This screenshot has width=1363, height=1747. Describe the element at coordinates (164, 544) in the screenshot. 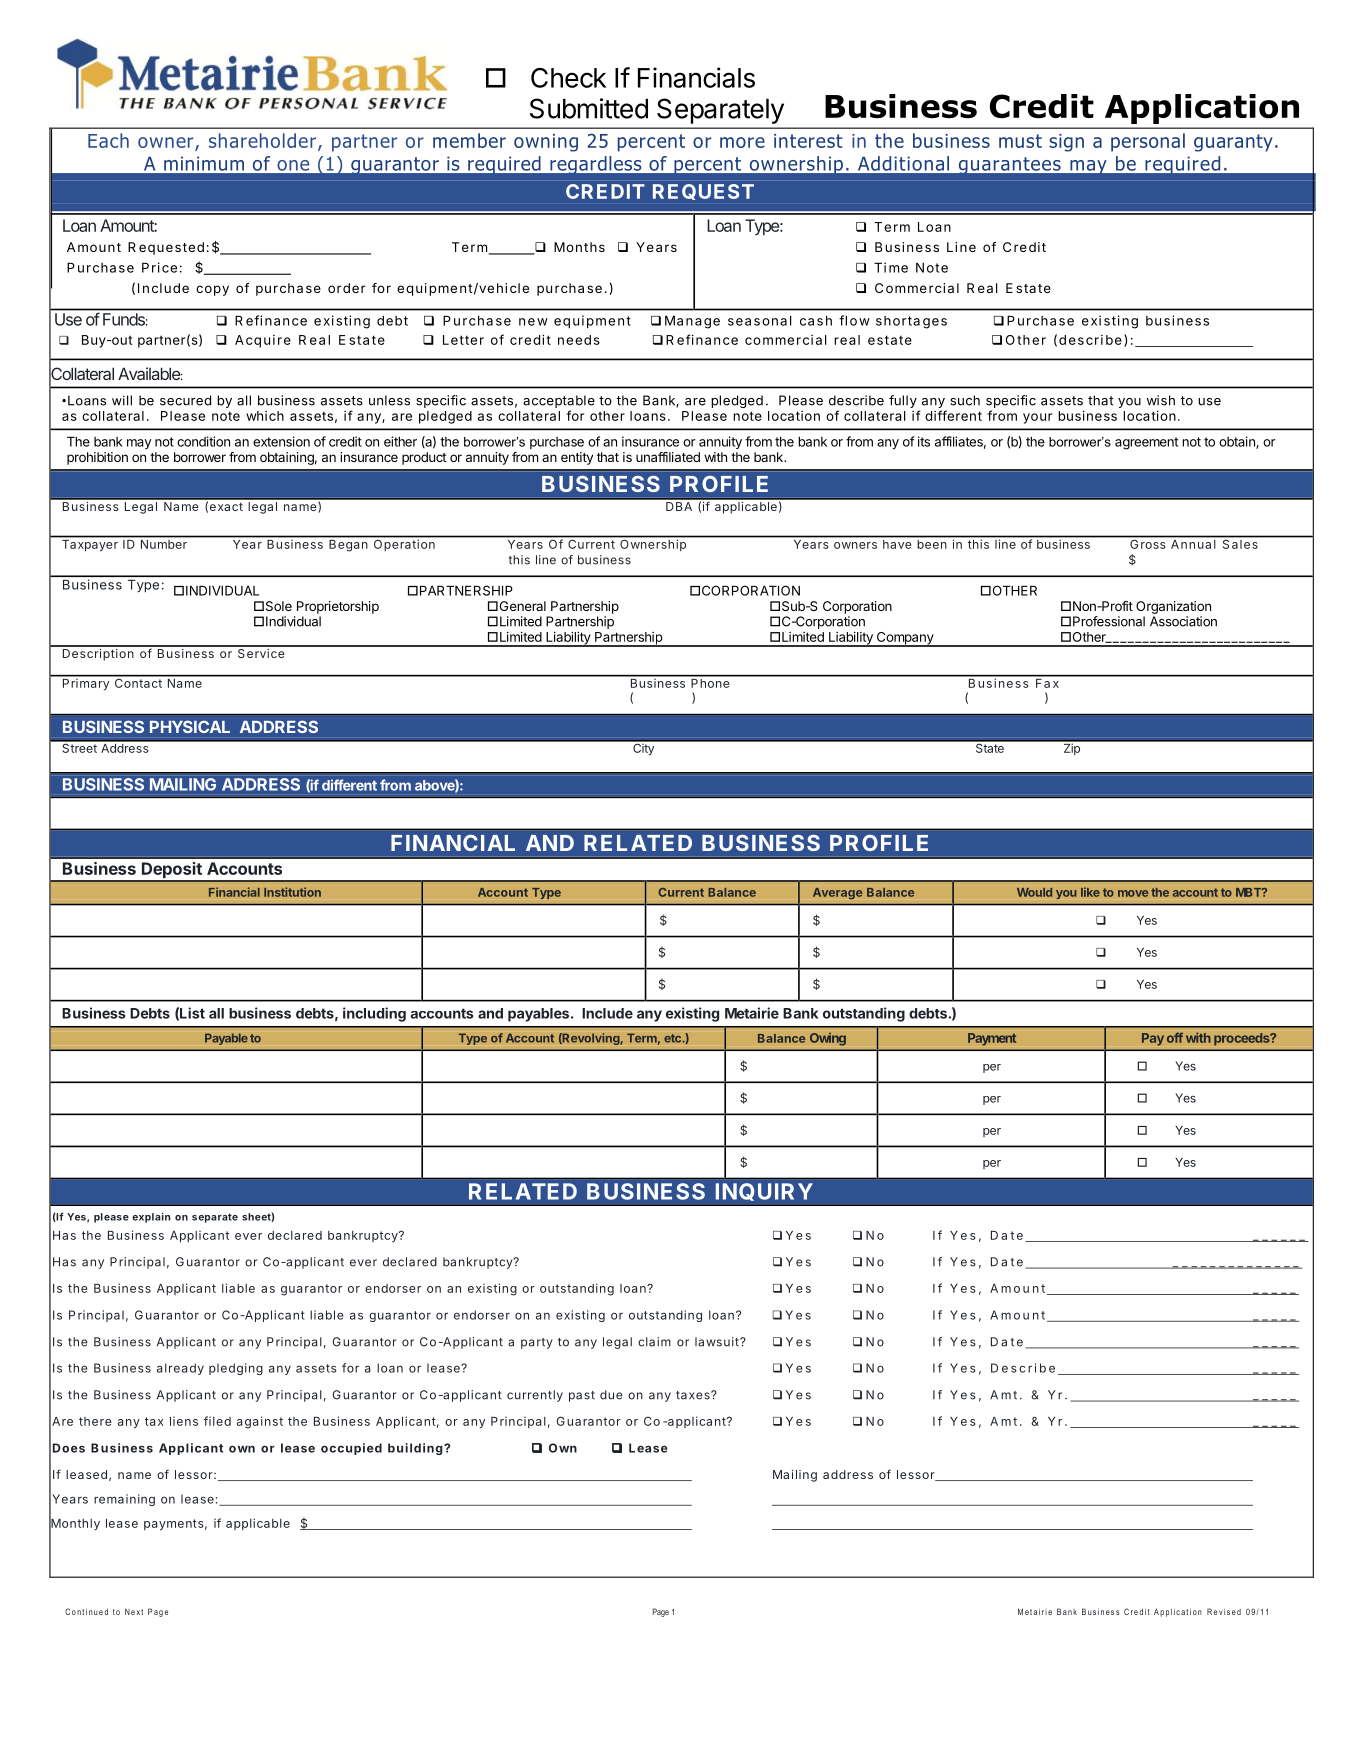

I see `Number` at that location.
